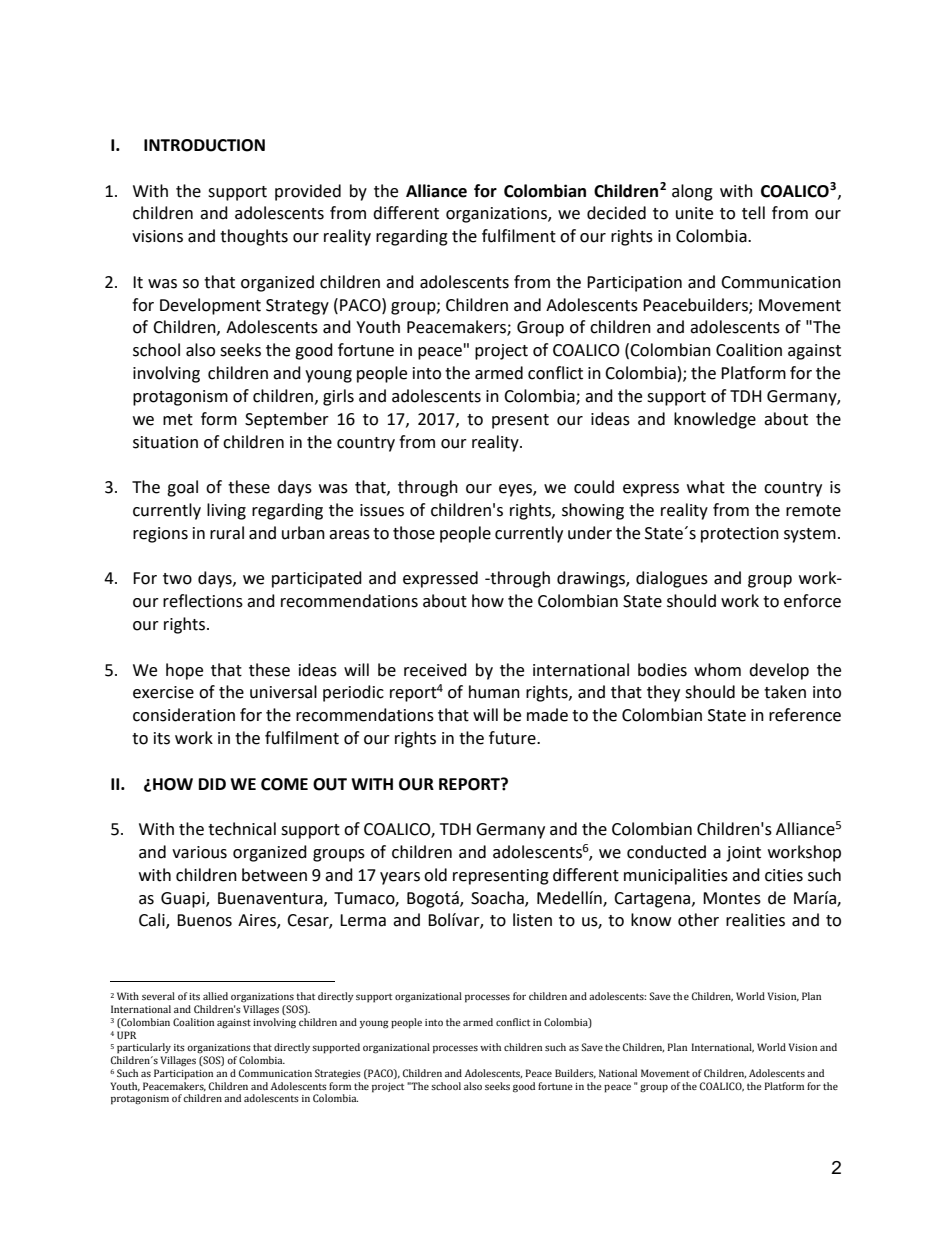  I want to click on along, so click(692, 192).
